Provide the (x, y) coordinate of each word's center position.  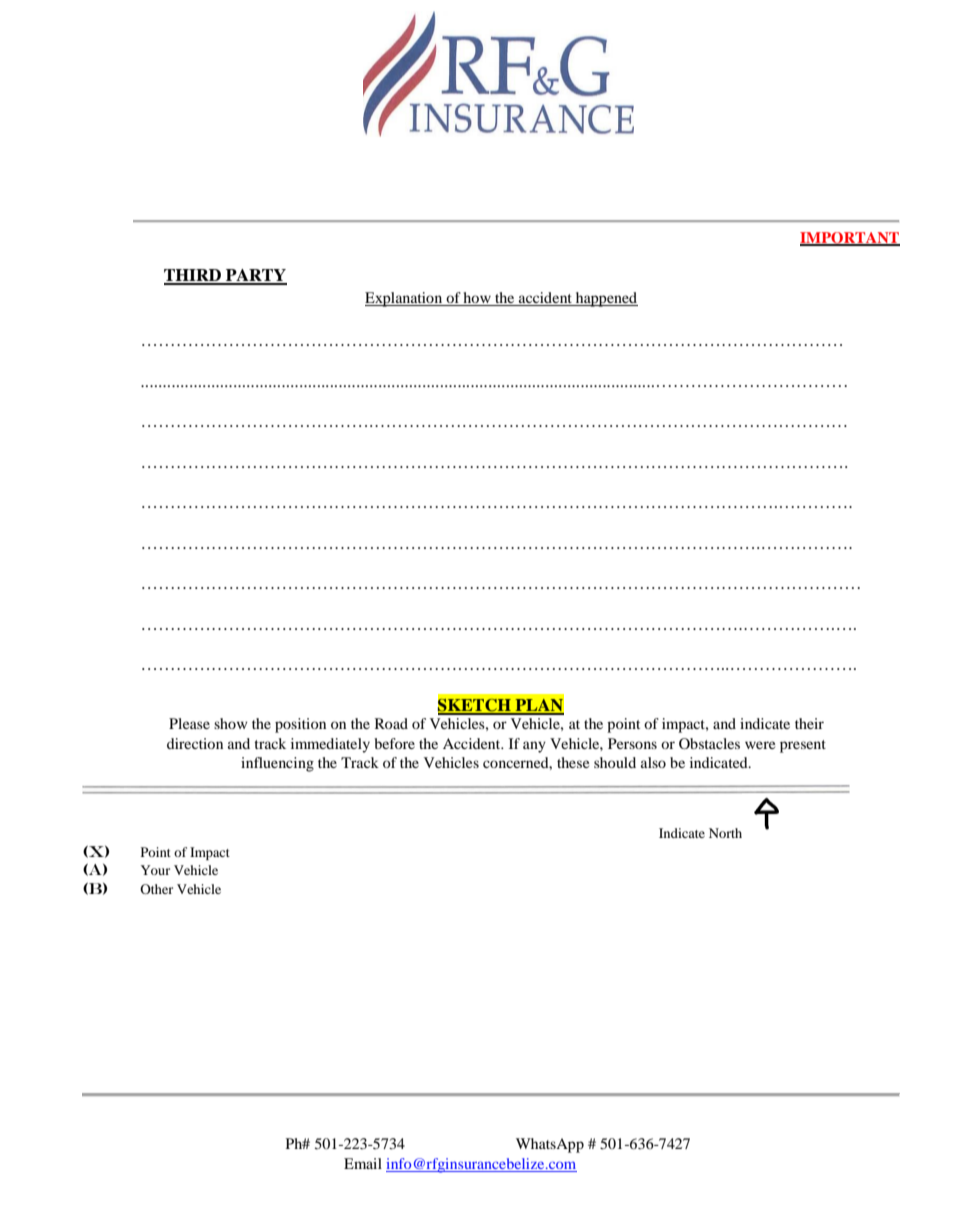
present (803, 746)
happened (606, 299)
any (534, 747)
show (231, 723)
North (725, 833)
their (809, 723)
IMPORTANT (850, 239)
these (573, 762)
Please (189, 723)
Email (363, 1163)
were (760, 745)
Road (391, 723)
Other (156, 889)
